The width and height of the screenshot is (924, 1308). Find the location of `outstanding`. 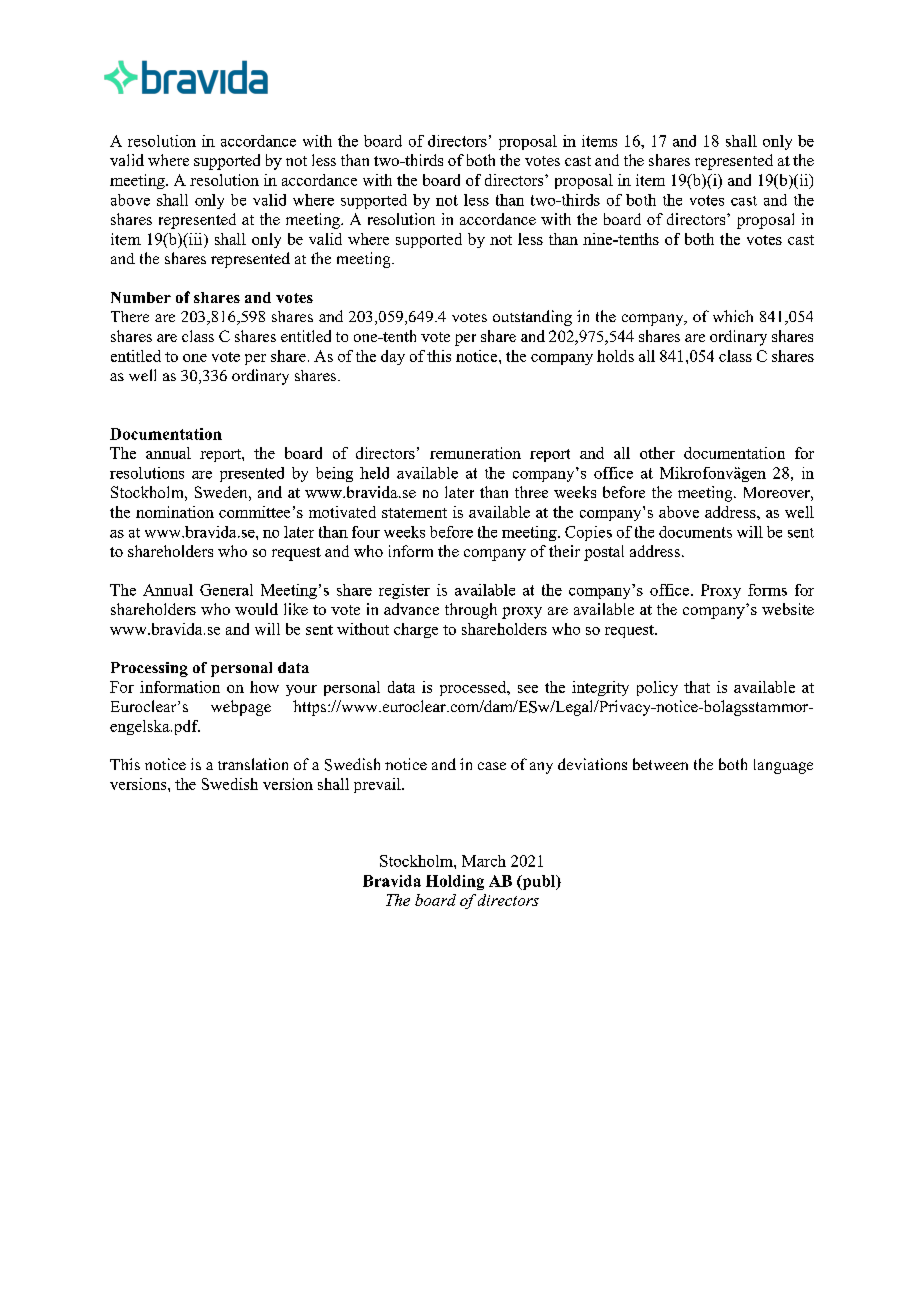

outstanding is located at coordinates (532, 318).
